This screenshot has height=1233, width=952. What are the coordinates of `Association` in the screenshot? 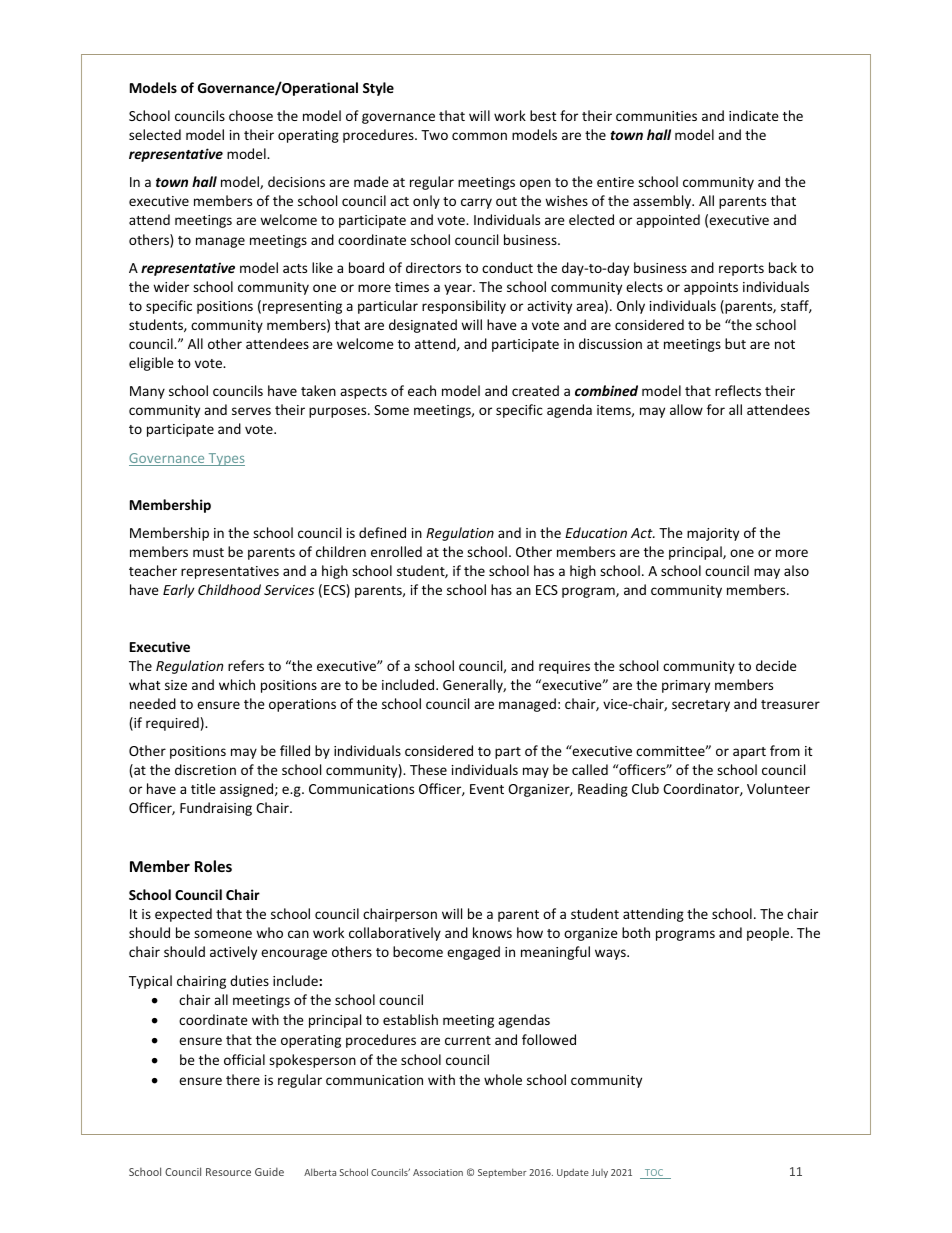 It's located at (438, 1172).
